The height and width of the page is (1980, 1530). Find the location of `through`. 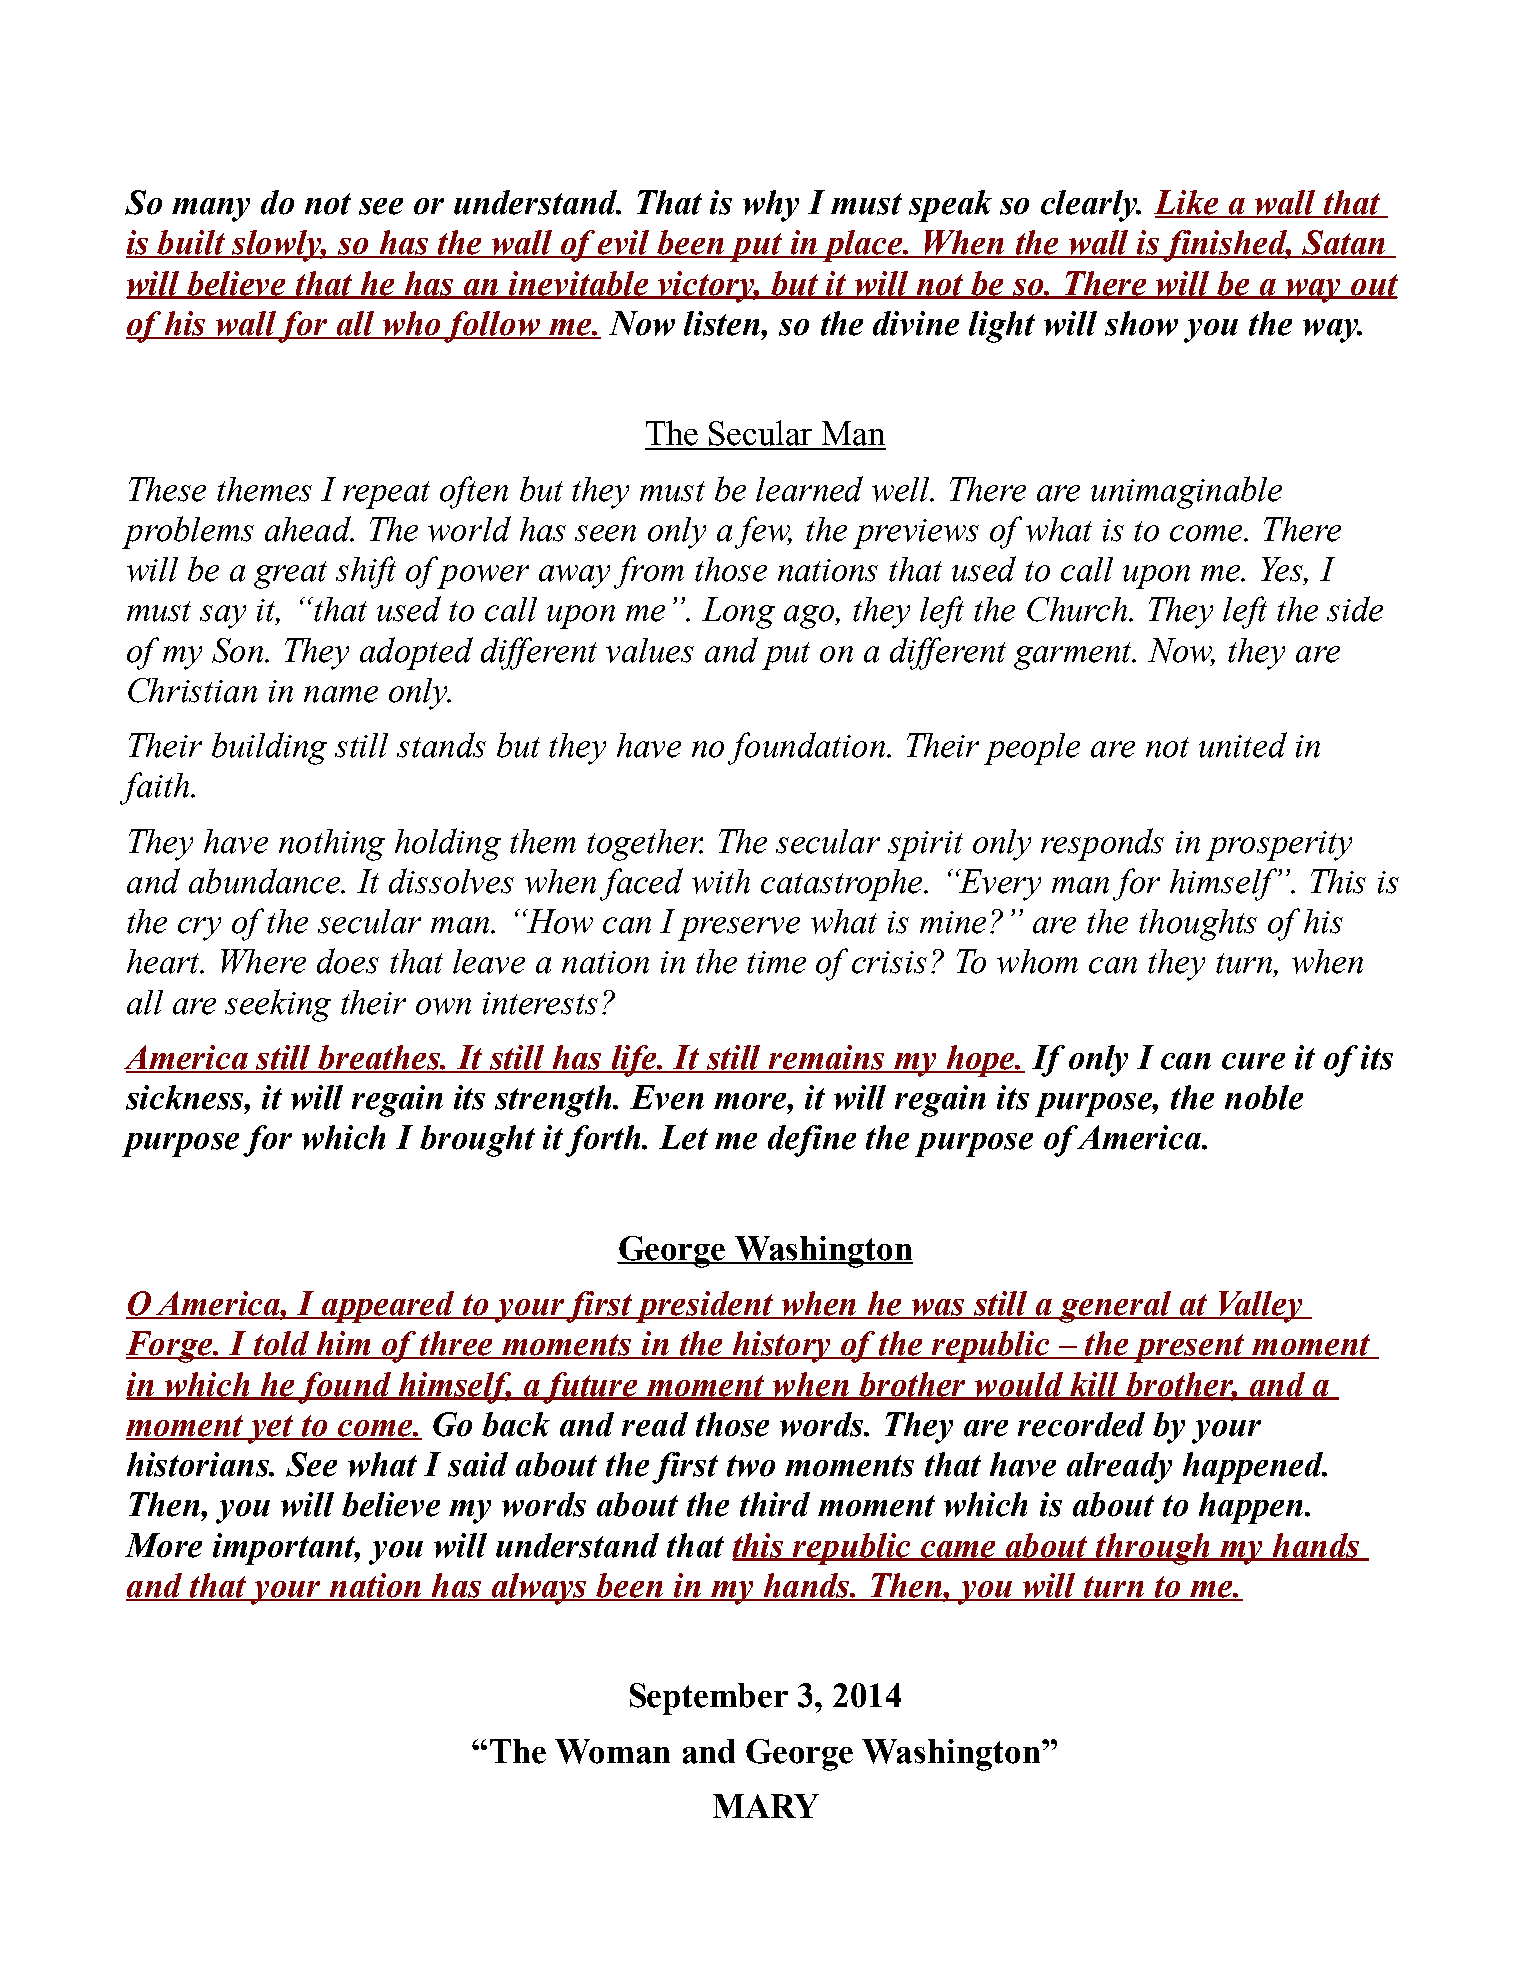

through is located at coordinates (1153, 1549).
